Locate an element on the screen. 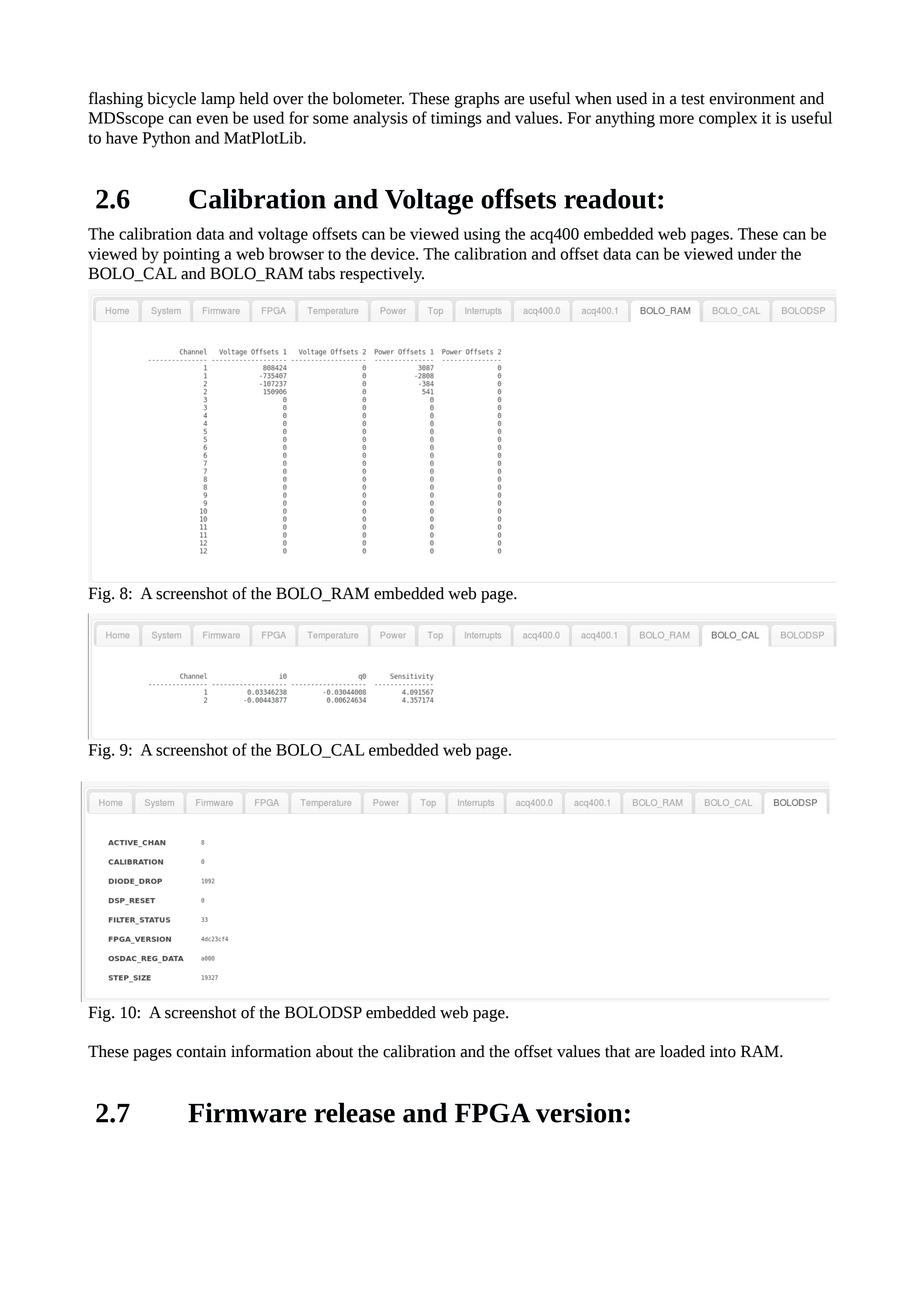  more is located at coordinates (676, 119).
